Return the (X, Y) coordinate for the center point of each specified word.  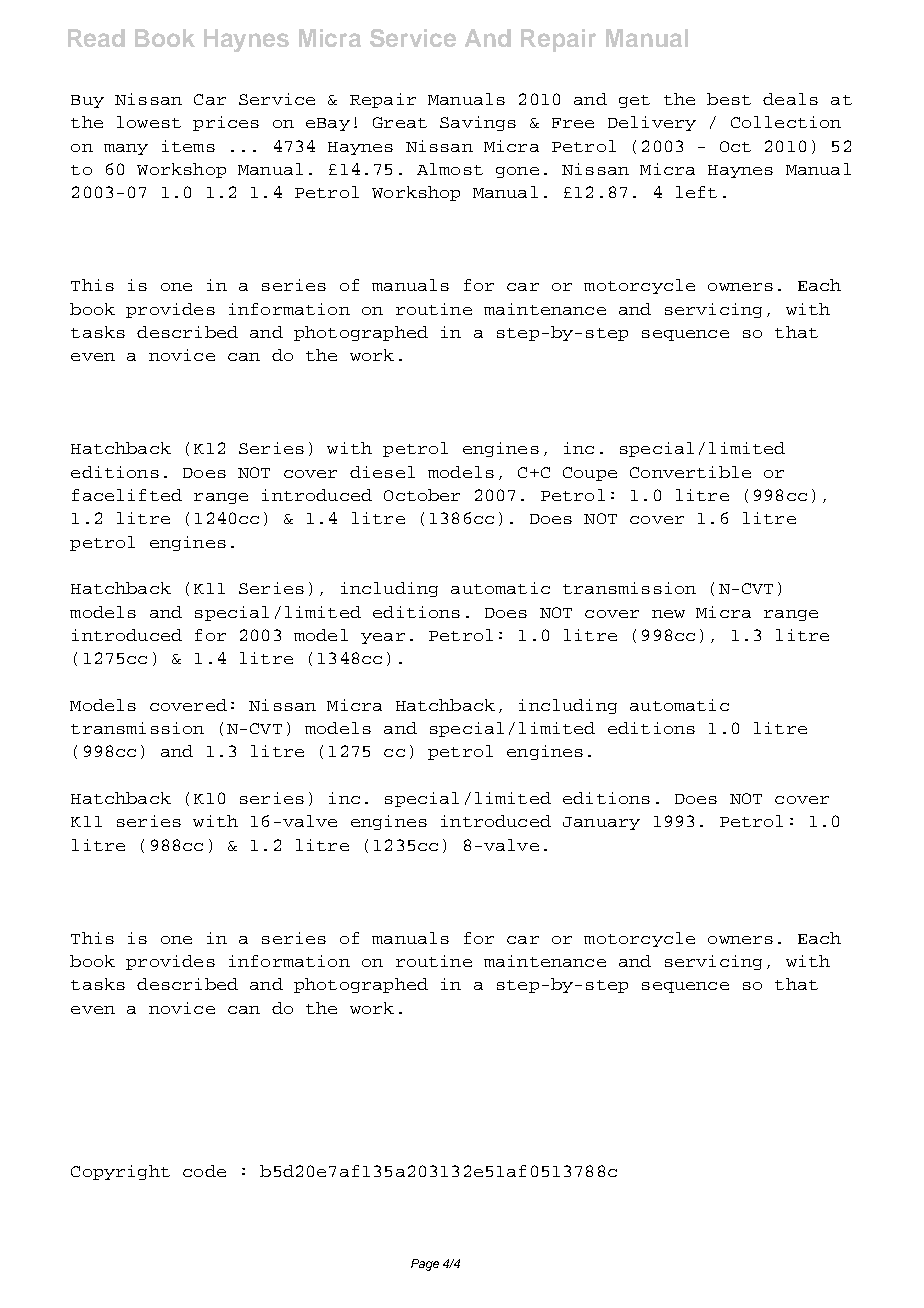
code (204, 1171)
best (729, 99)
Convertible (690, 472)
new (668, 614)
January (601, 823)
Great (400, 122)
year (383, 638)
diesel (382, 472)
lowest (149, 122)
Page (425, 1265)
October (422, 495)
